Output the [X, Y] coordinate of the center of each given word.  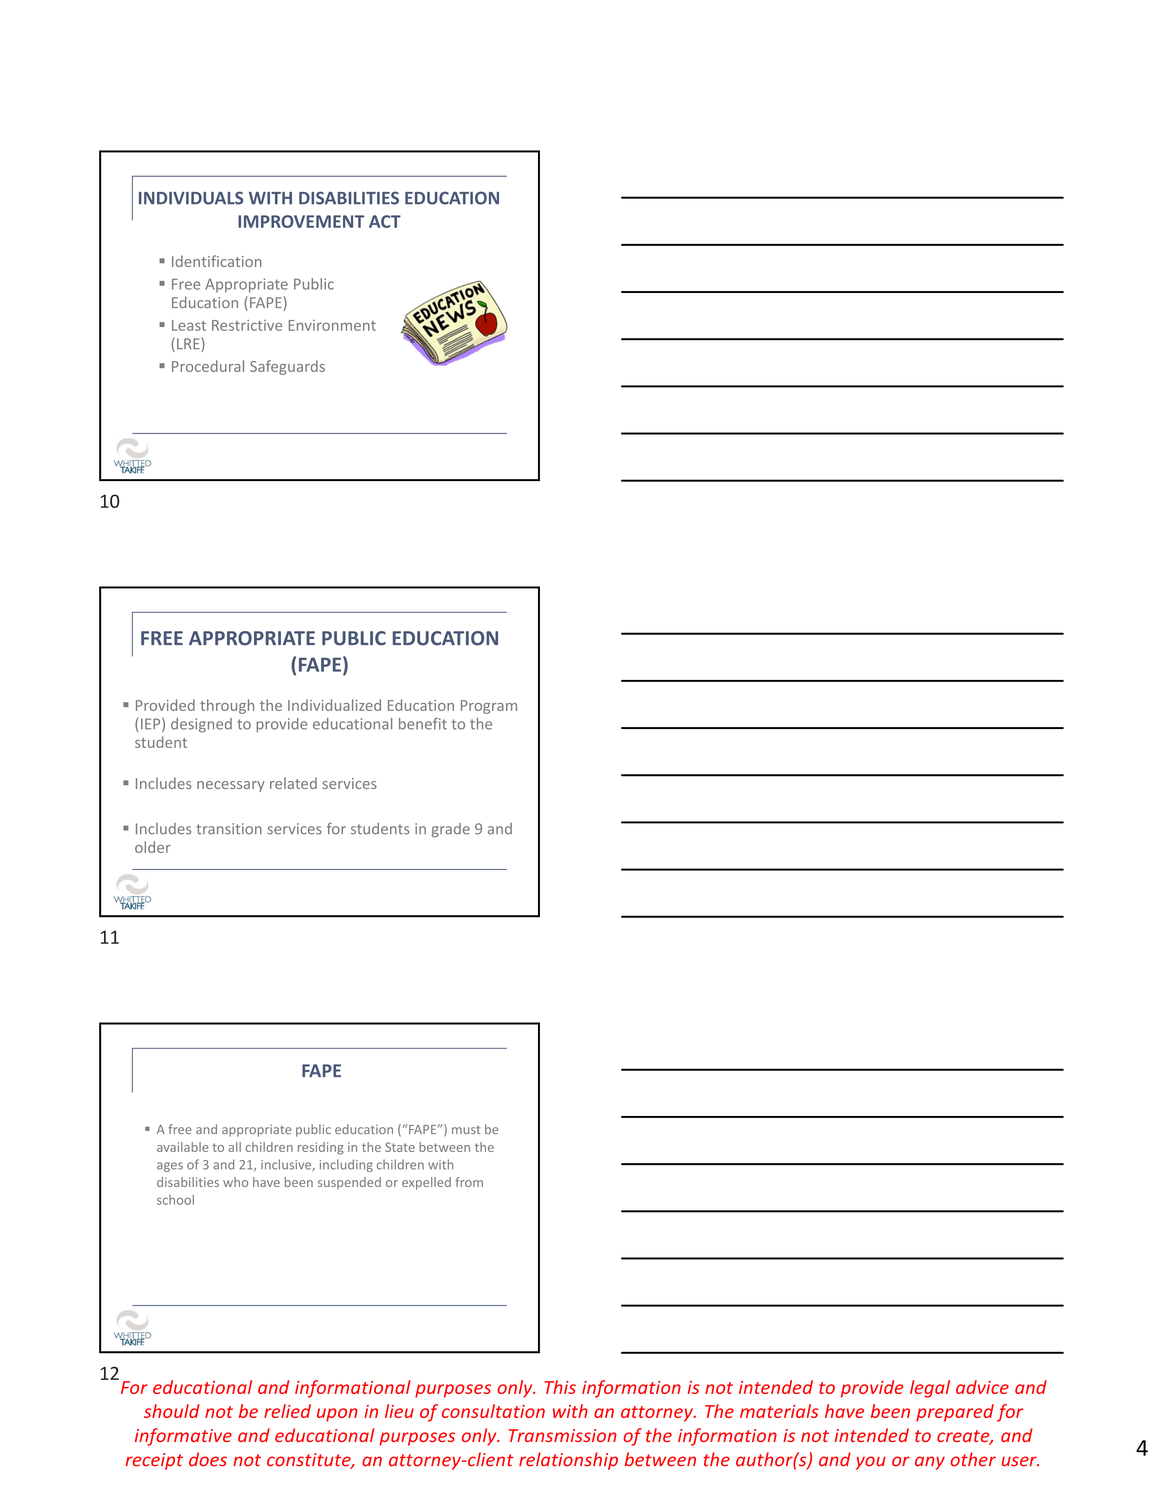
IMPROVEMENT [301, 221]
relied [287, 1411]
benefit [423, 724]
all [235, 1147]
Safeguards [287, 367]
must [466, 1130]
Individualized [334, 705]
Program [489, 707]
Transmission [562, 1435]
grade [450, 830]
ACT [385, 221]
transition [229, 829]
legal [930, 1389]
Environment [332, 325]
